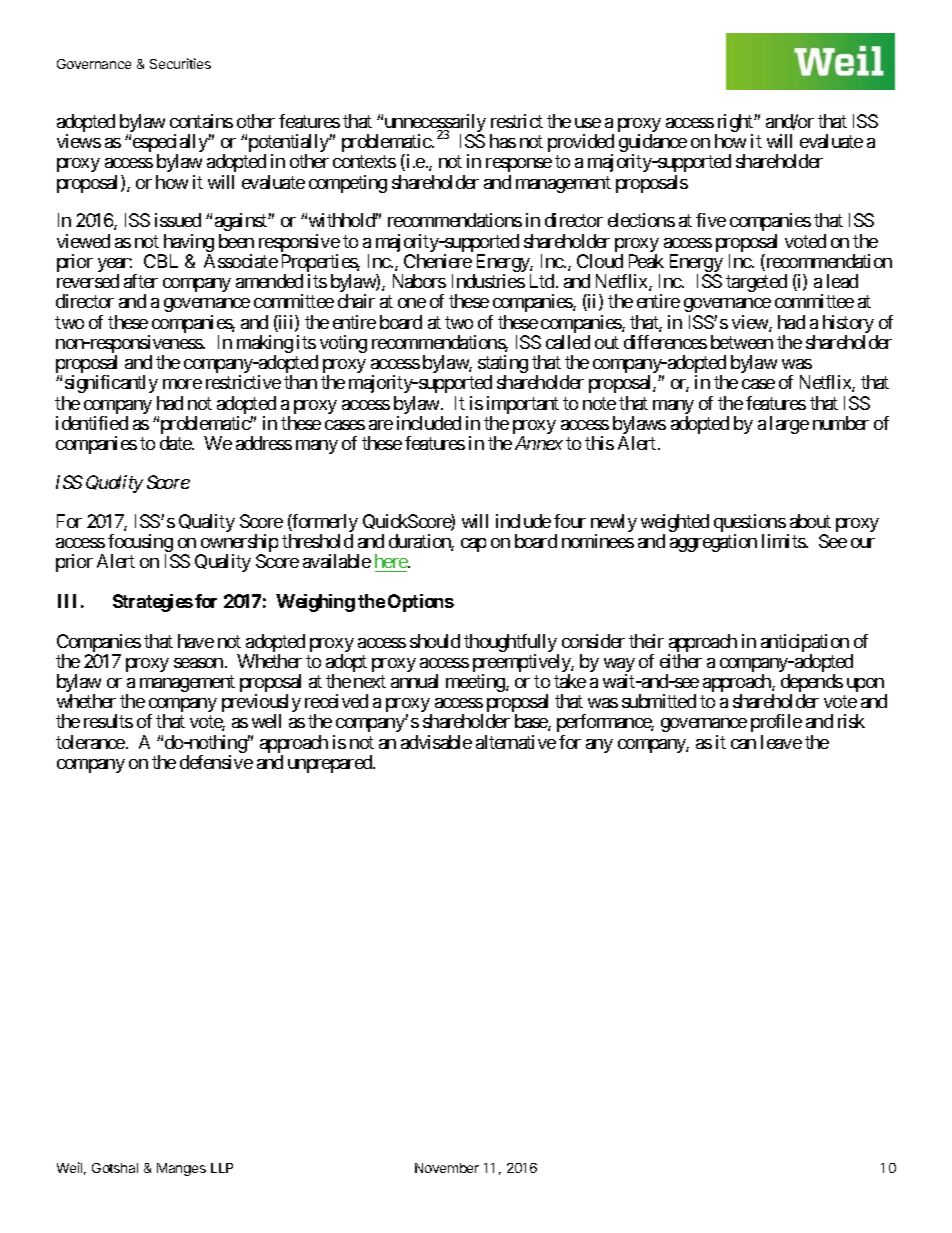  What do you see at coordinates (519, 165) in the screenshot?
I see `response` at bounding box center [519, 165].
